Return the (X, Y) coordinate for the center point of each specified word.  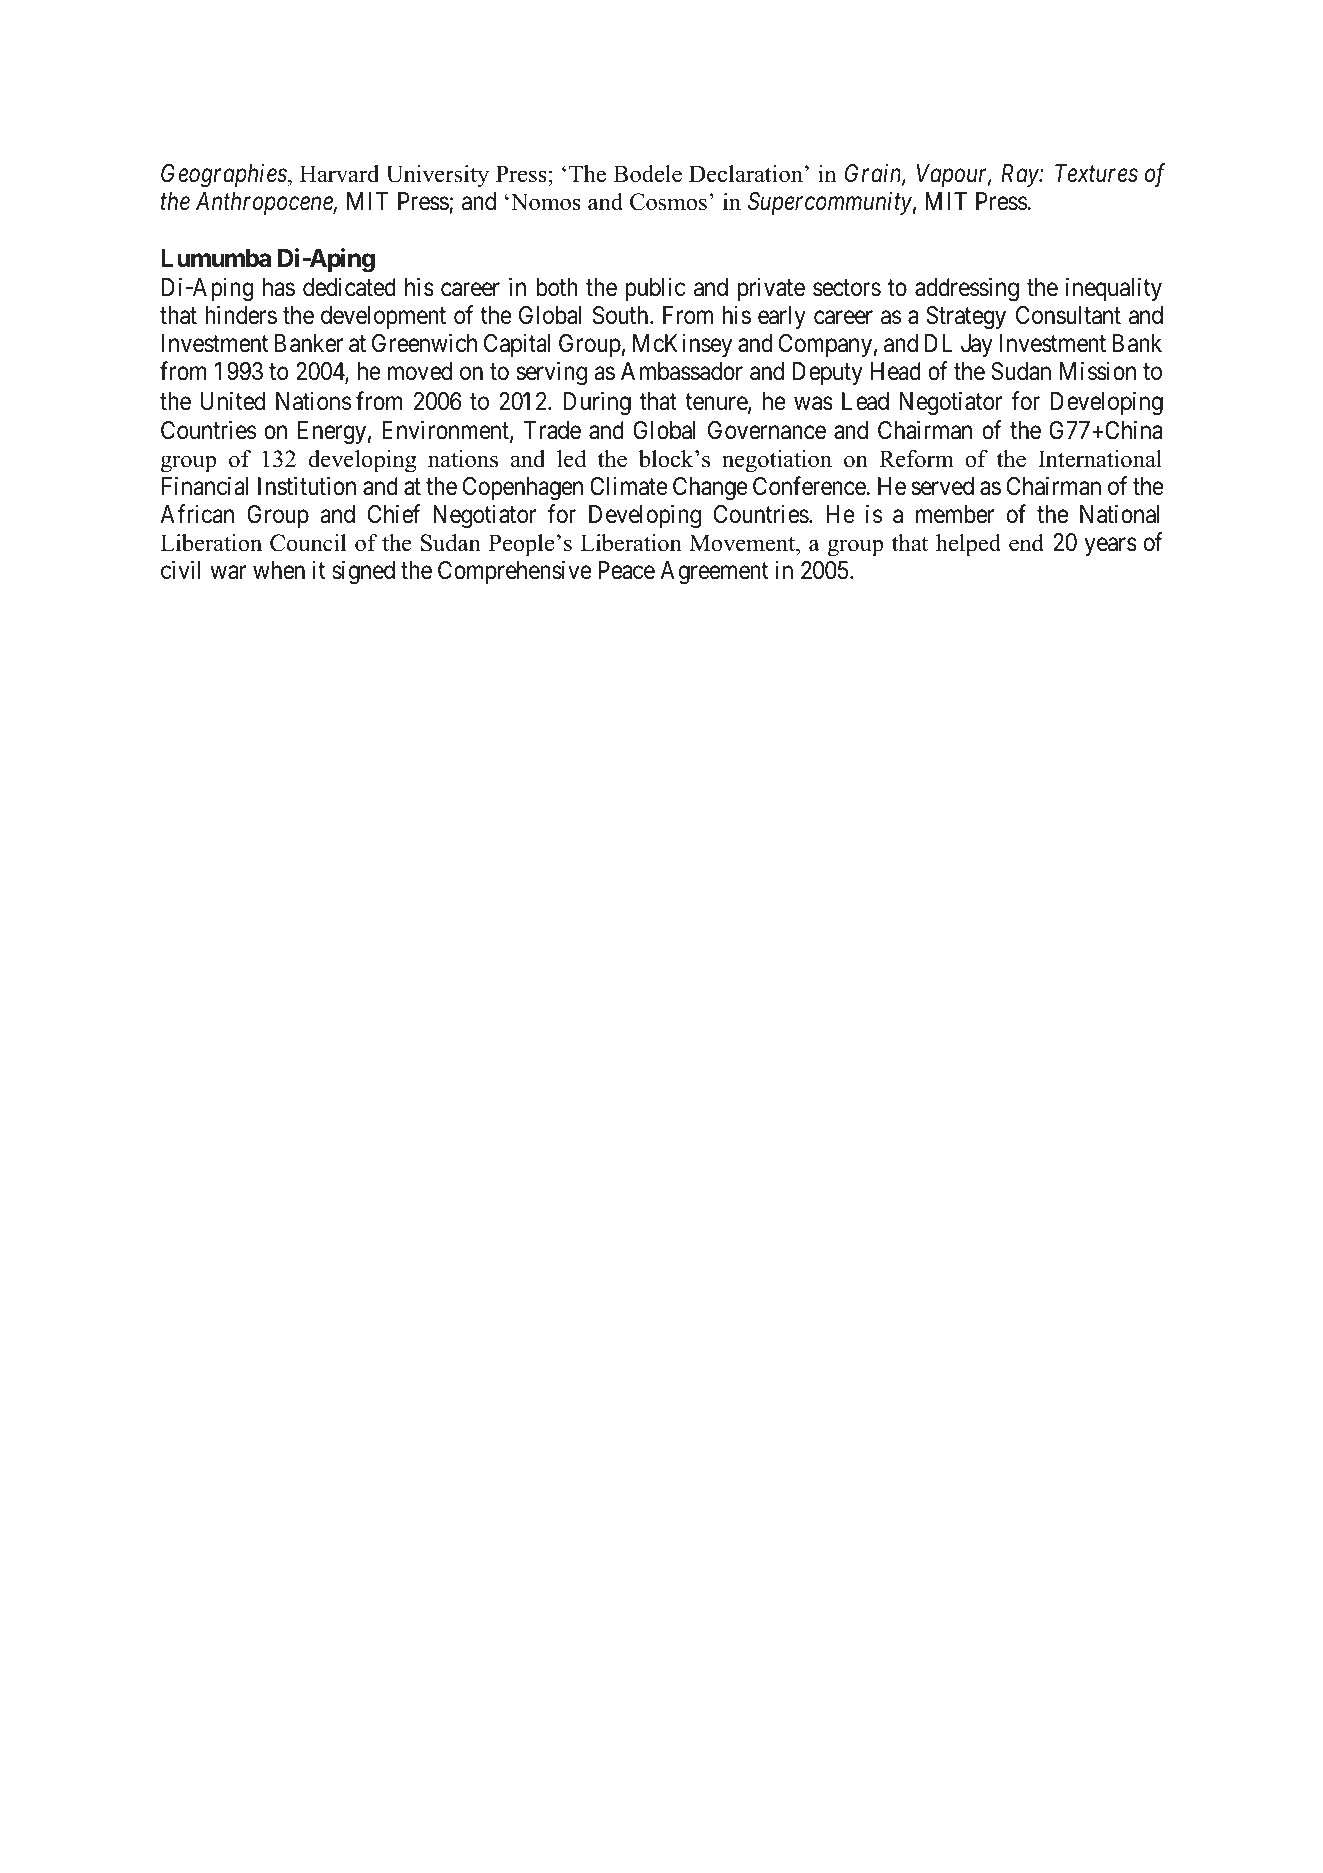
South (622, 315)
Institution (307, 486)
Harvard (339, 174)
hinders (241, 315)
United (233, 401)
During (597, 403)
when (279, 570)
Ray (1021, 175)
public (655, 289)
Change (710, 489)
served (943, 486)
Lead (865, 401)
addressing (967, 289)
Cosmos (668, 202)
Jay (977, 345)
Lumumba (216, 258)
